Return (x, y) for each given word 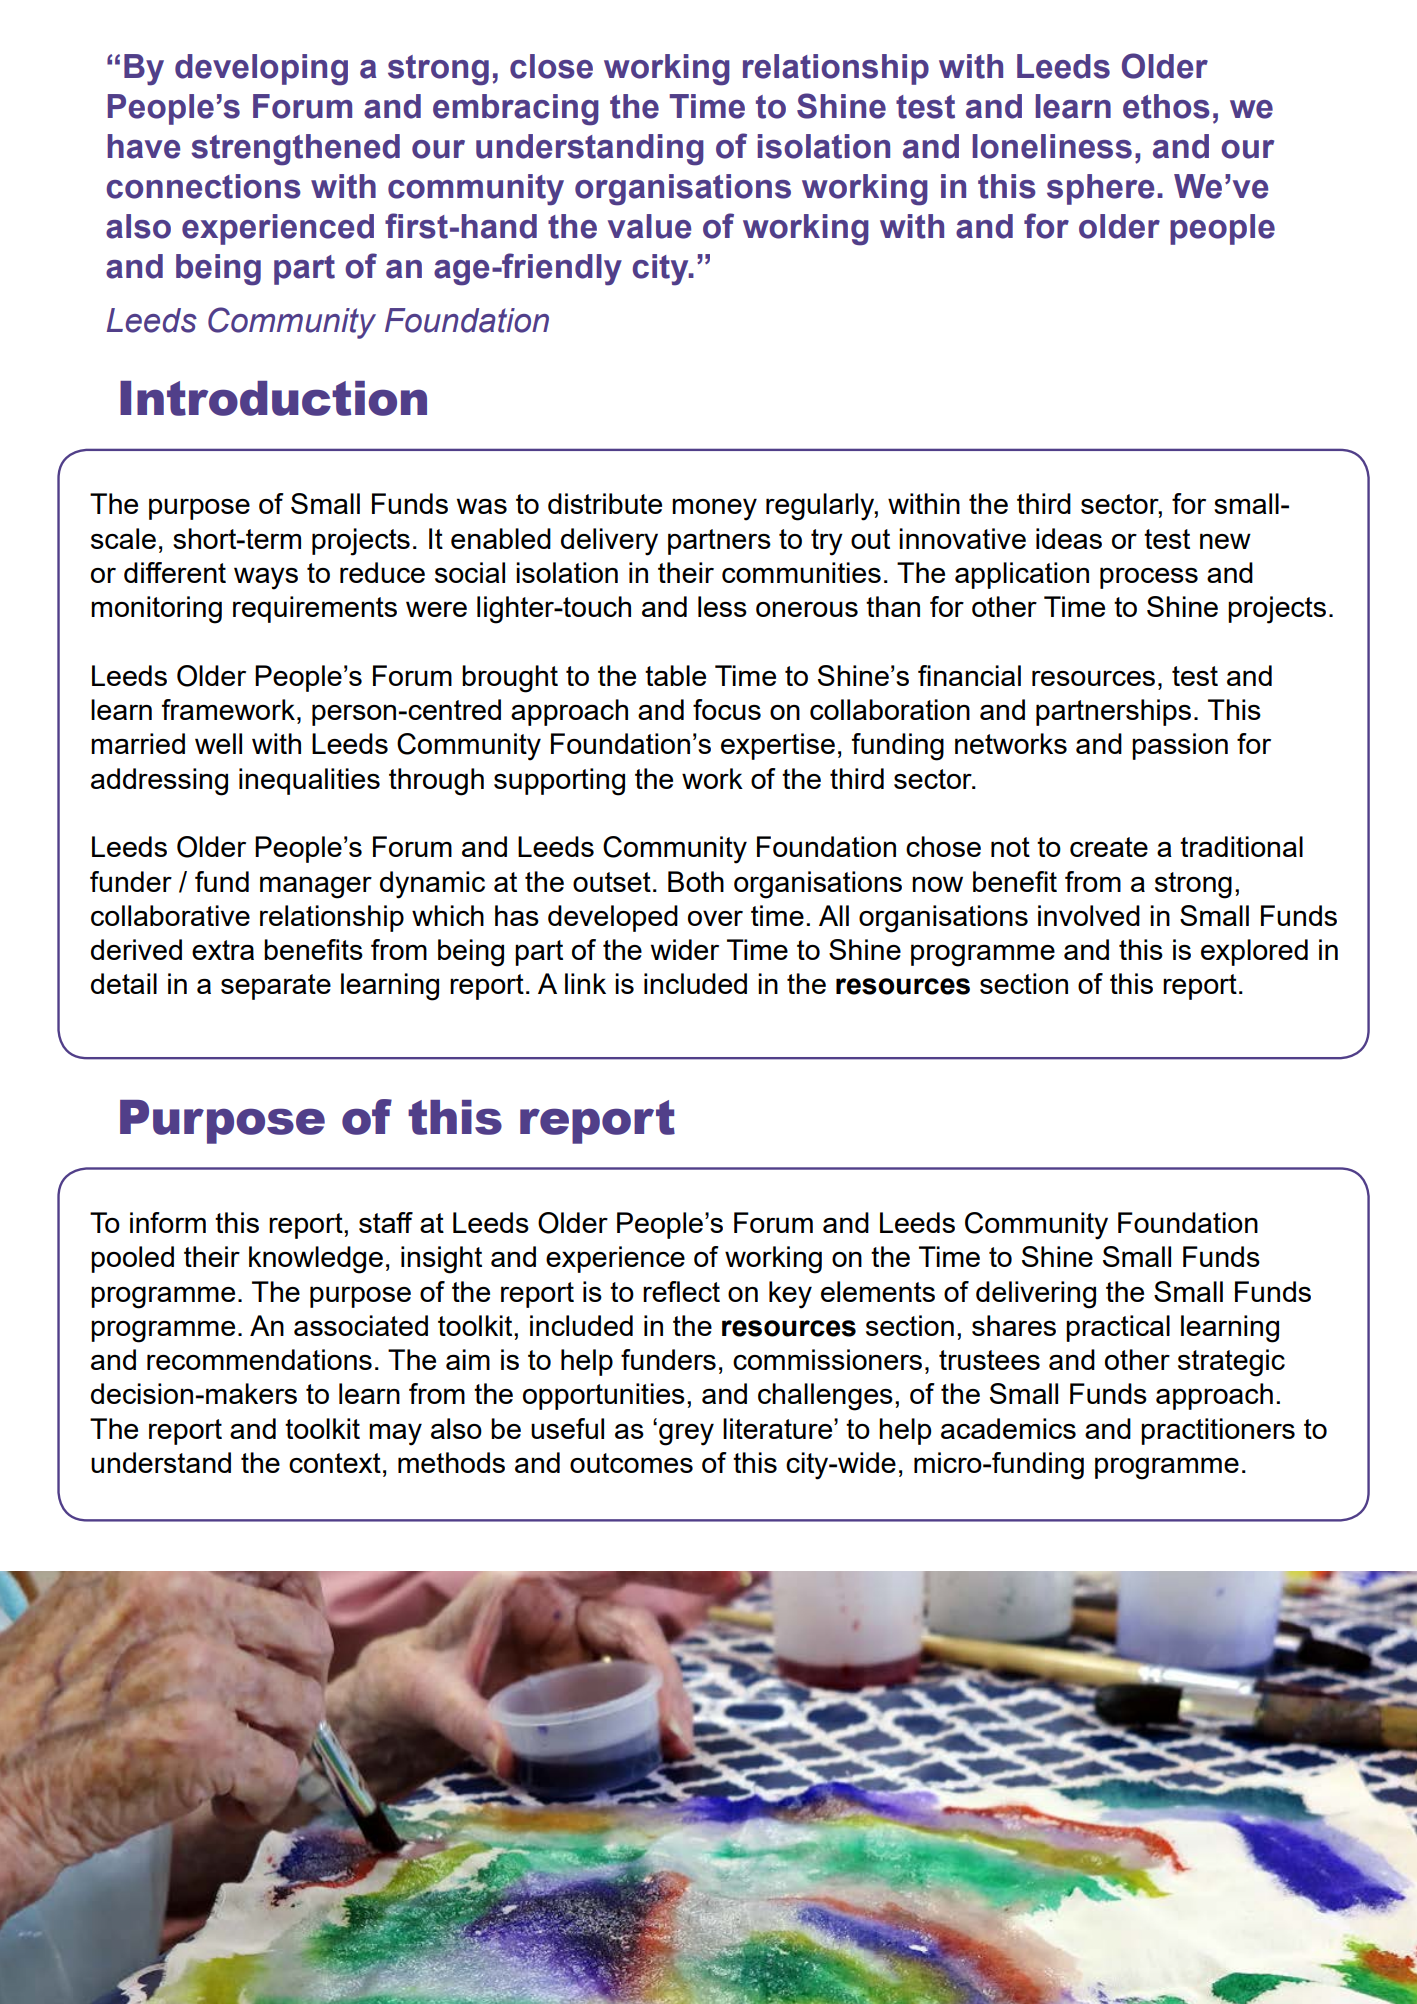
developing (261, 70)
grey (686, 1434)
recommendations (259, 1359)
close (551, 66)
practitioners (1218, 1431)
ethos (1166, 106)
